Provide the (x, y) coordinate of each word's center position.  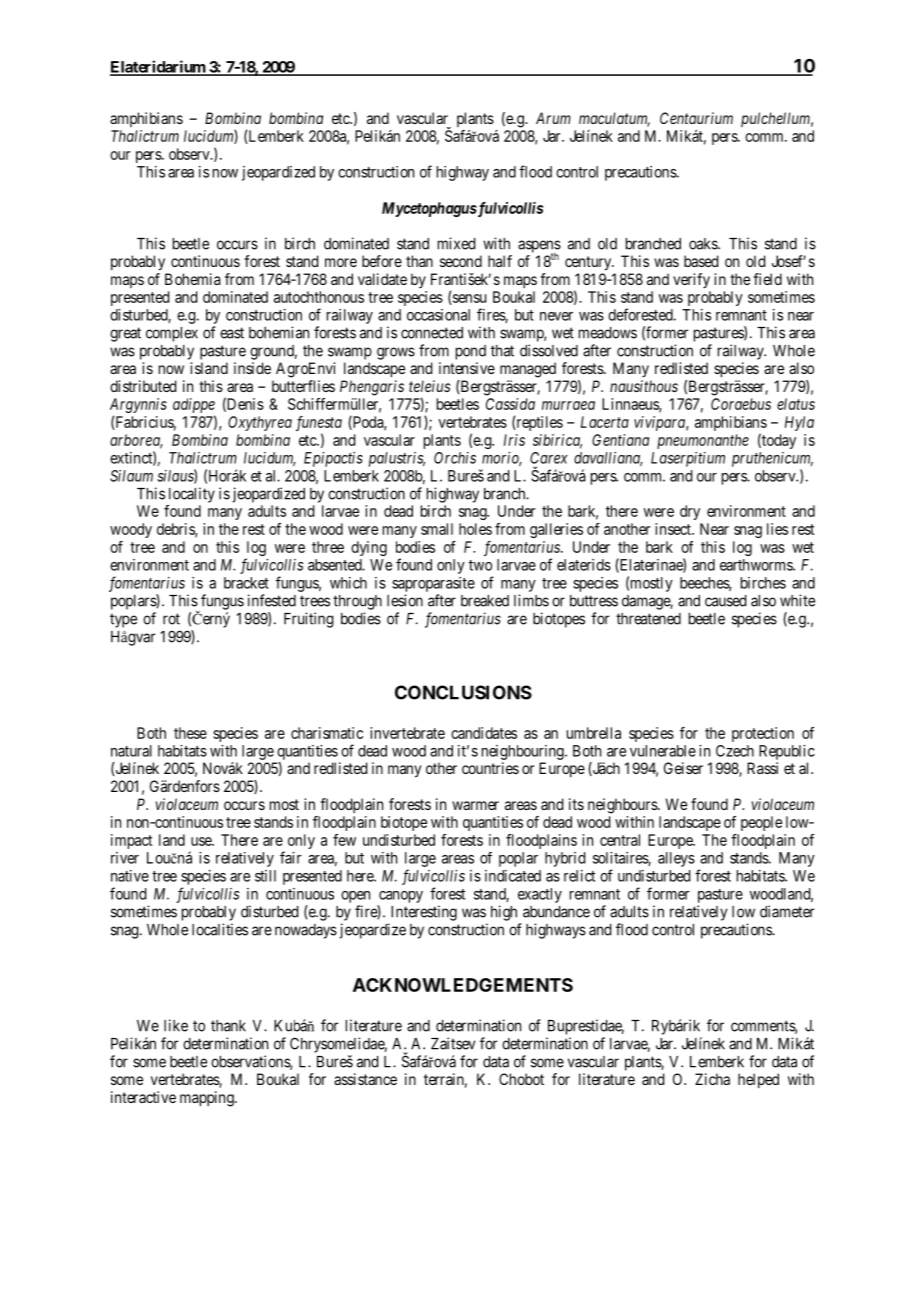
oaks (704, 244)
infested (272, 600)
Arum (553, 118)
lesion (405, 600)
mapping (208, 1099)
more (341, 262)
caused (725, 601)
